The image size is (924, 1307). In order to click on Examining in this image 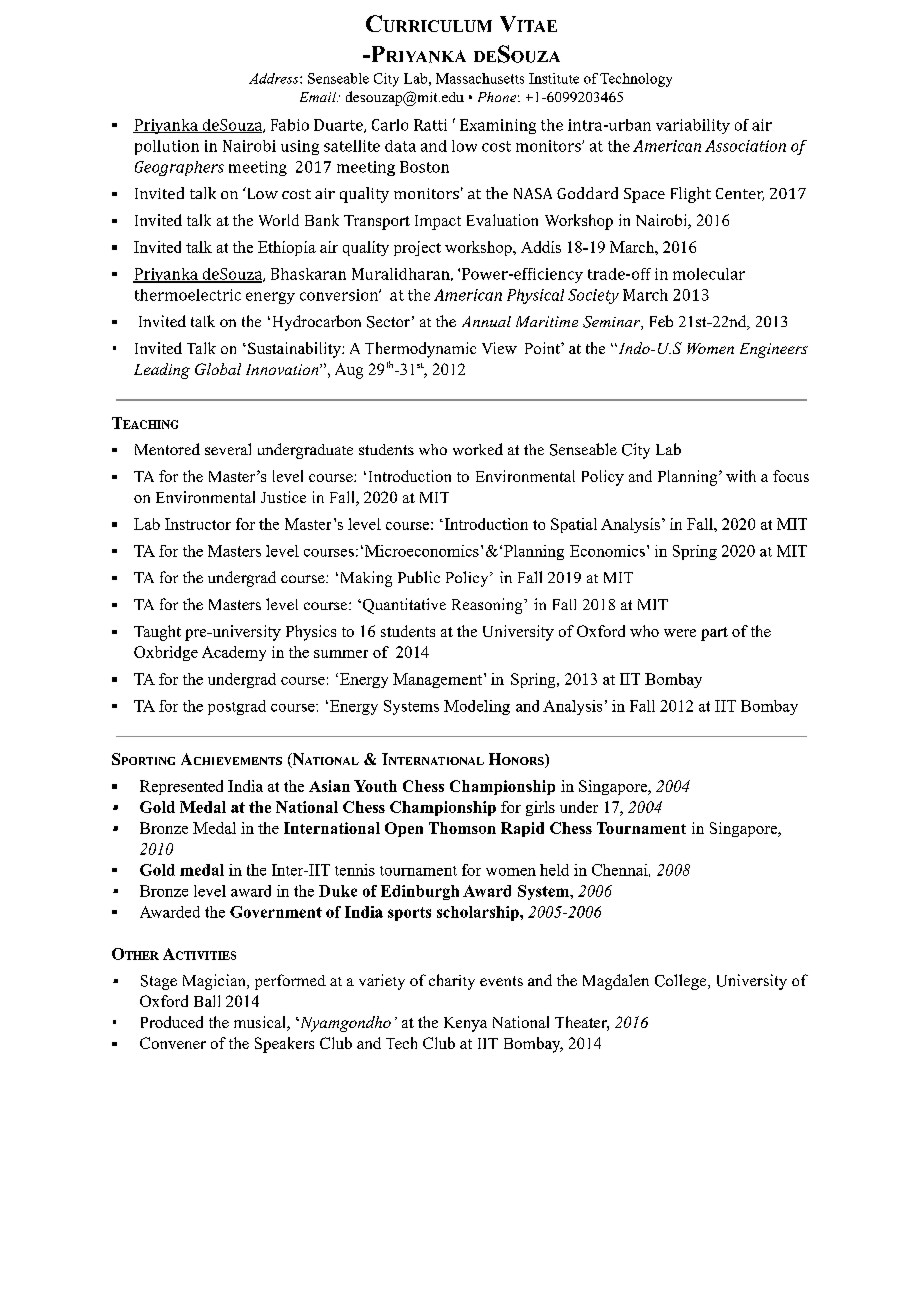, I will do `click(498, 126)`.
